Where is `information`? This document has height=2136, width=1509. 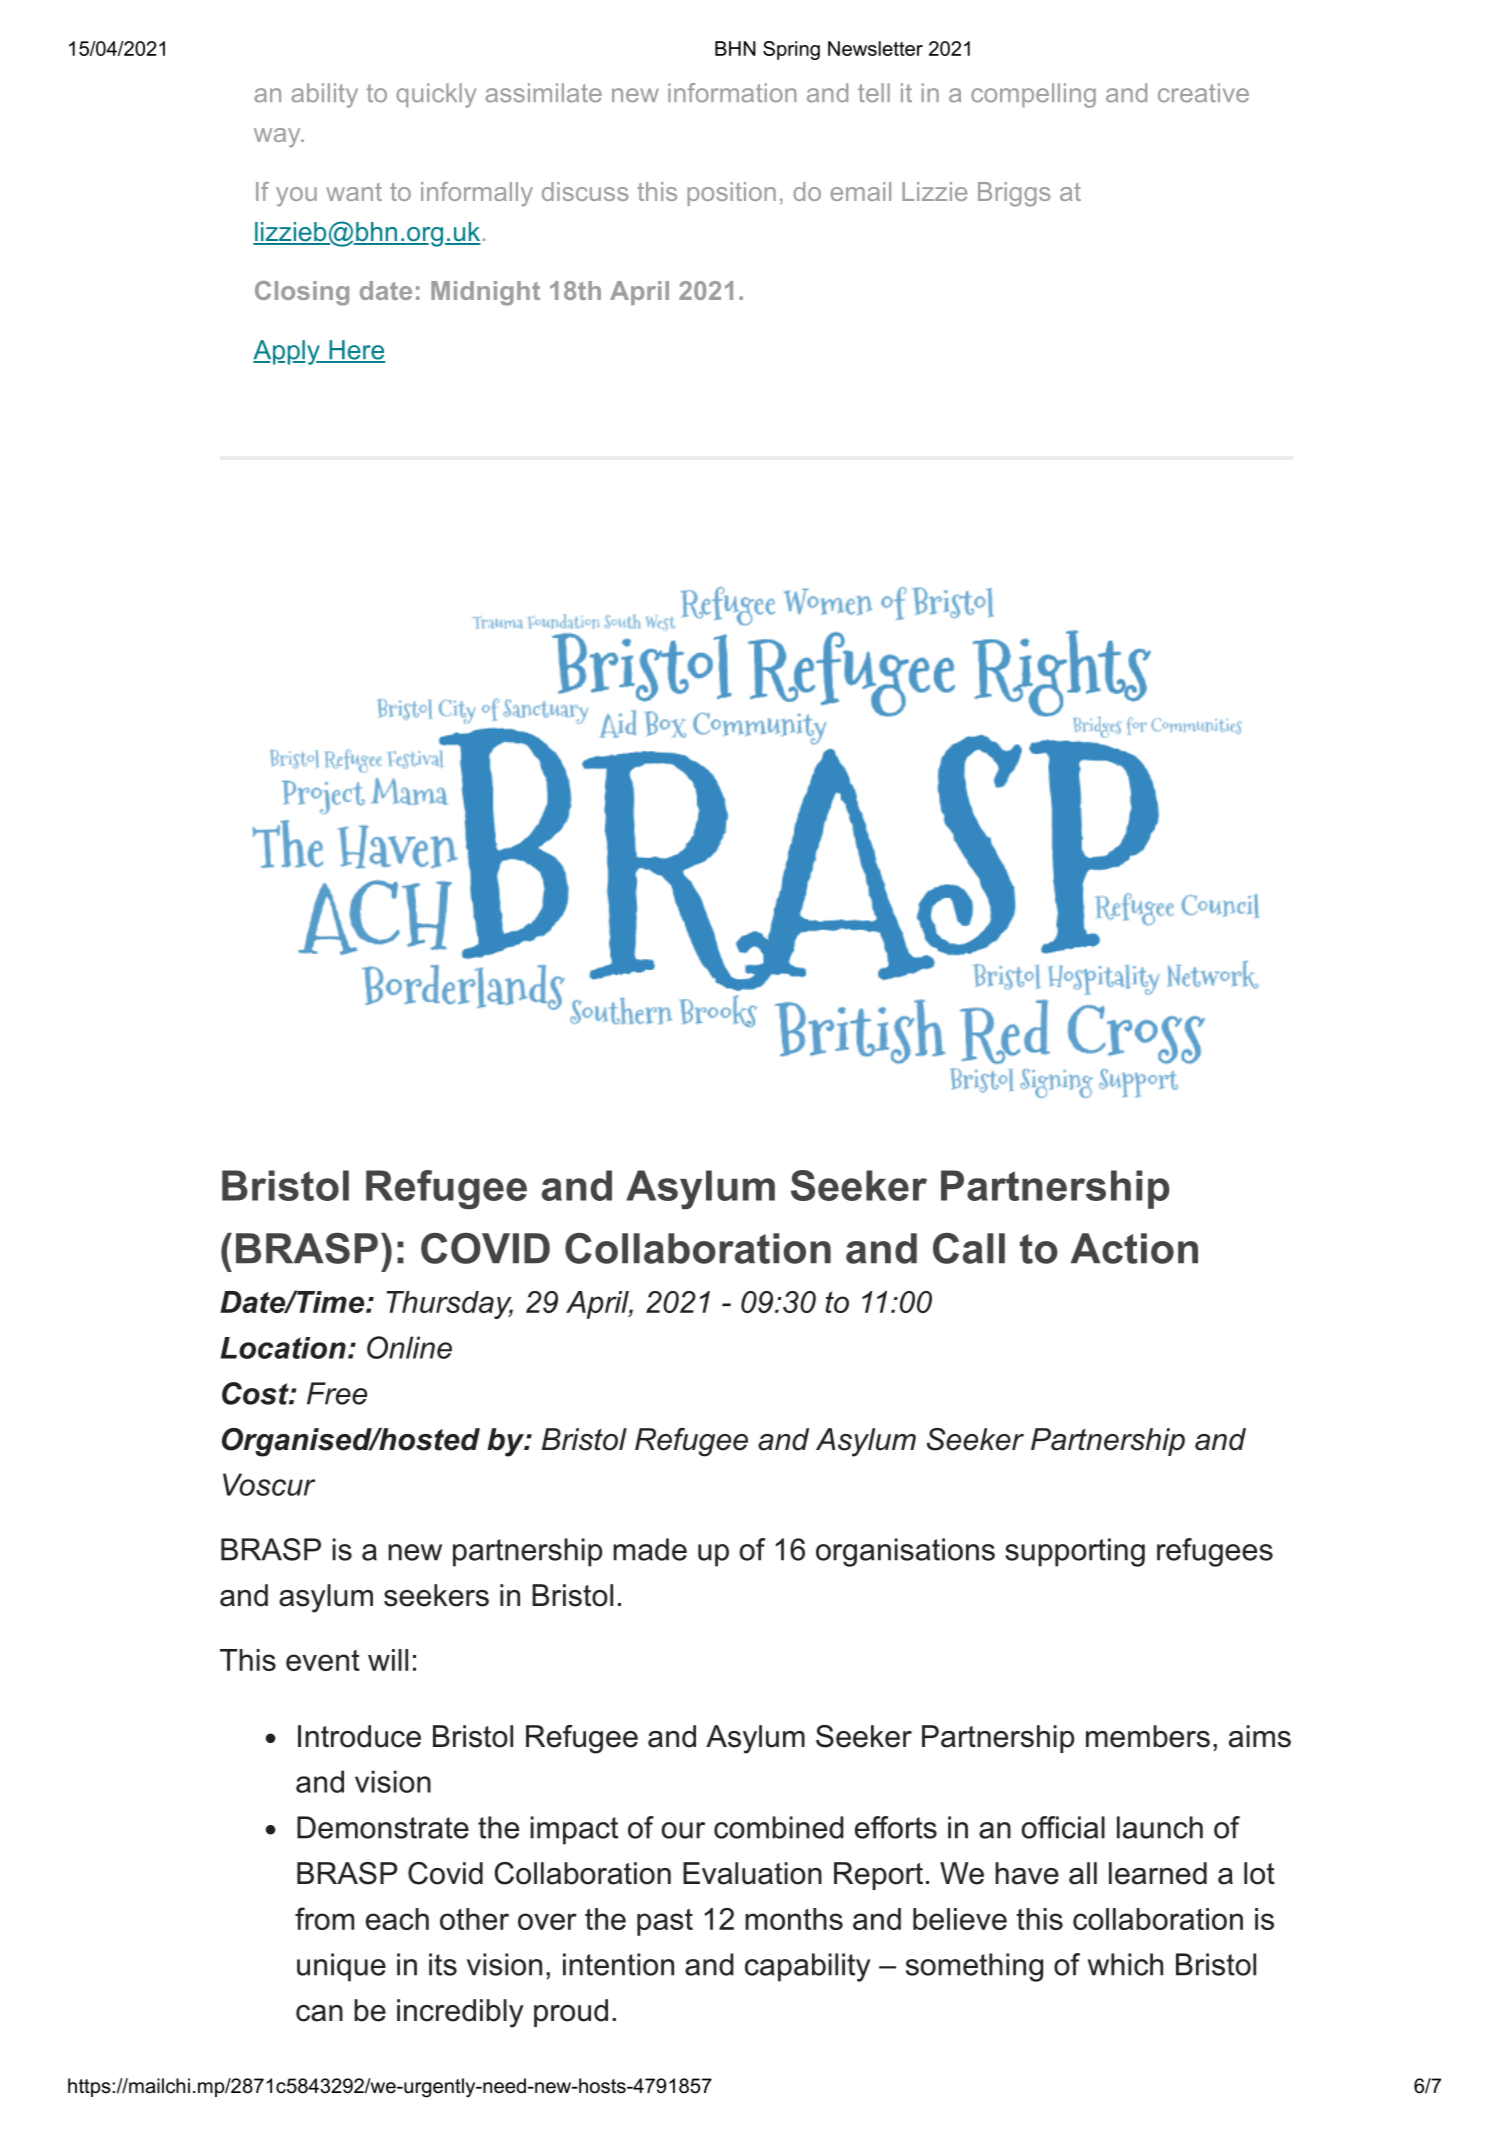 information is located at coordinates (732, 93).
